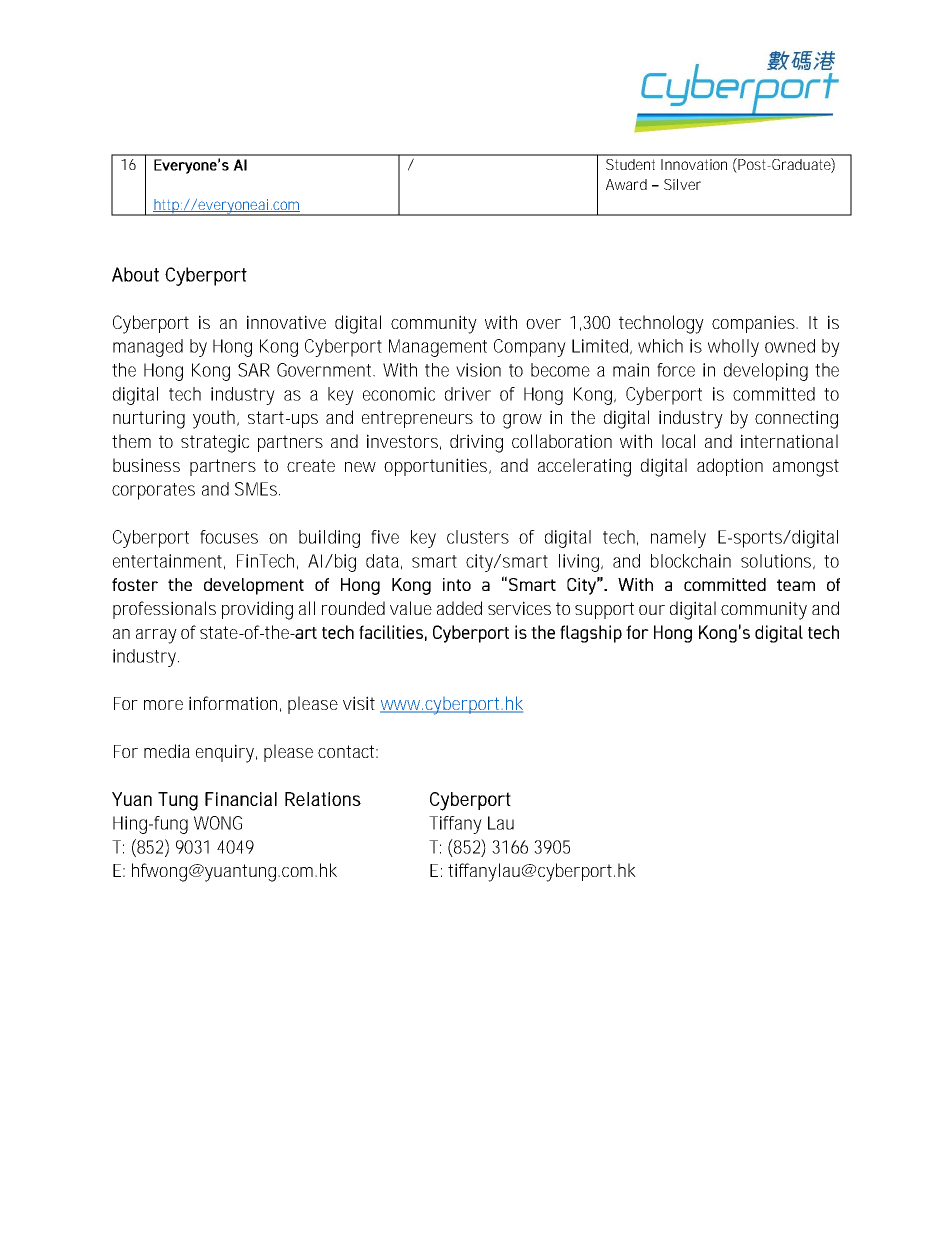 This screenshot has height=1233, width=952. What do you see at coordinates (682, 184) in the screenshot?
I see `Silver` at bounding box center [682, 184].
